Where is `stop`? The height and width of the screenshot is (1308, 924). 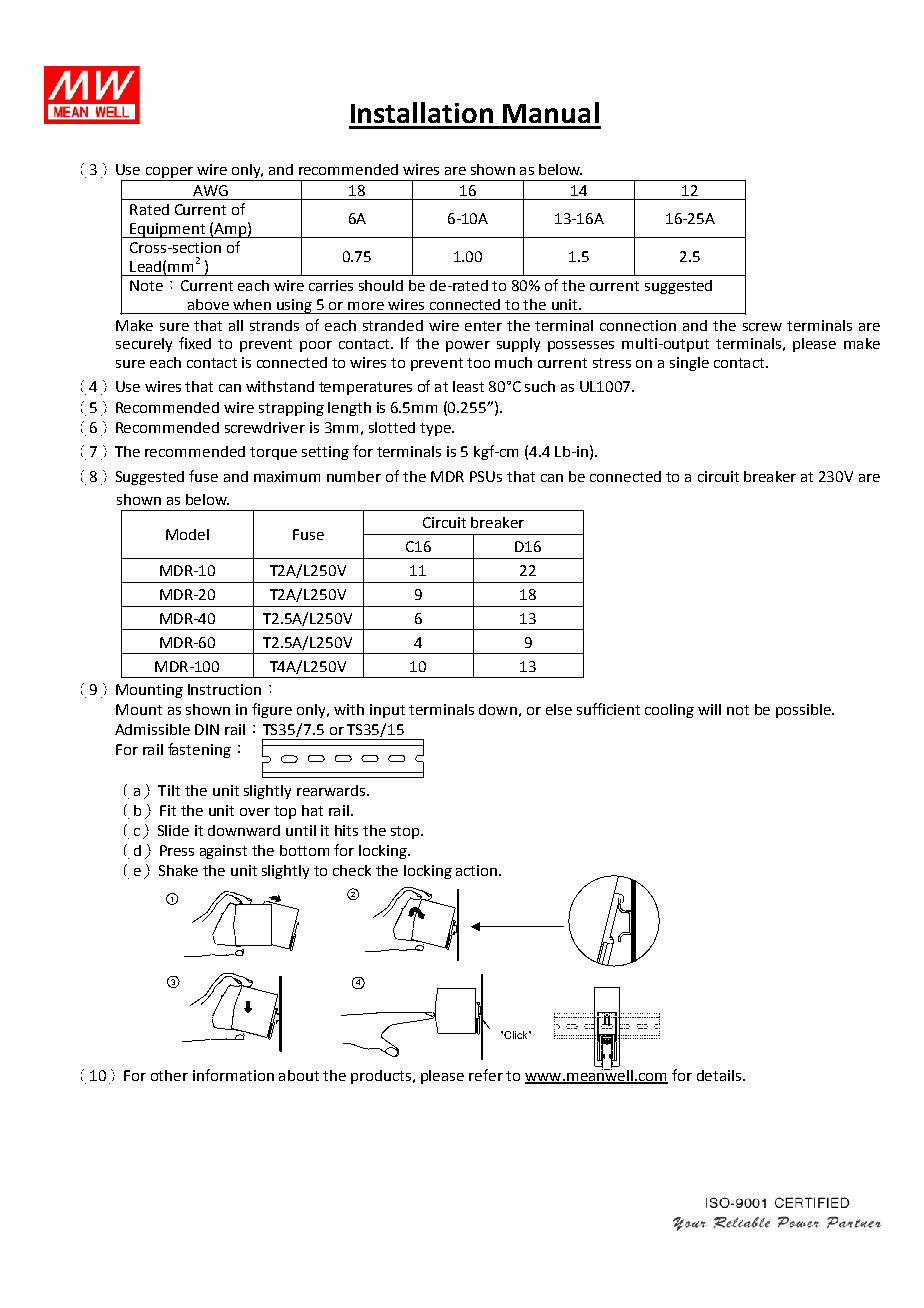
stop is located at coordinates (406, 832).
